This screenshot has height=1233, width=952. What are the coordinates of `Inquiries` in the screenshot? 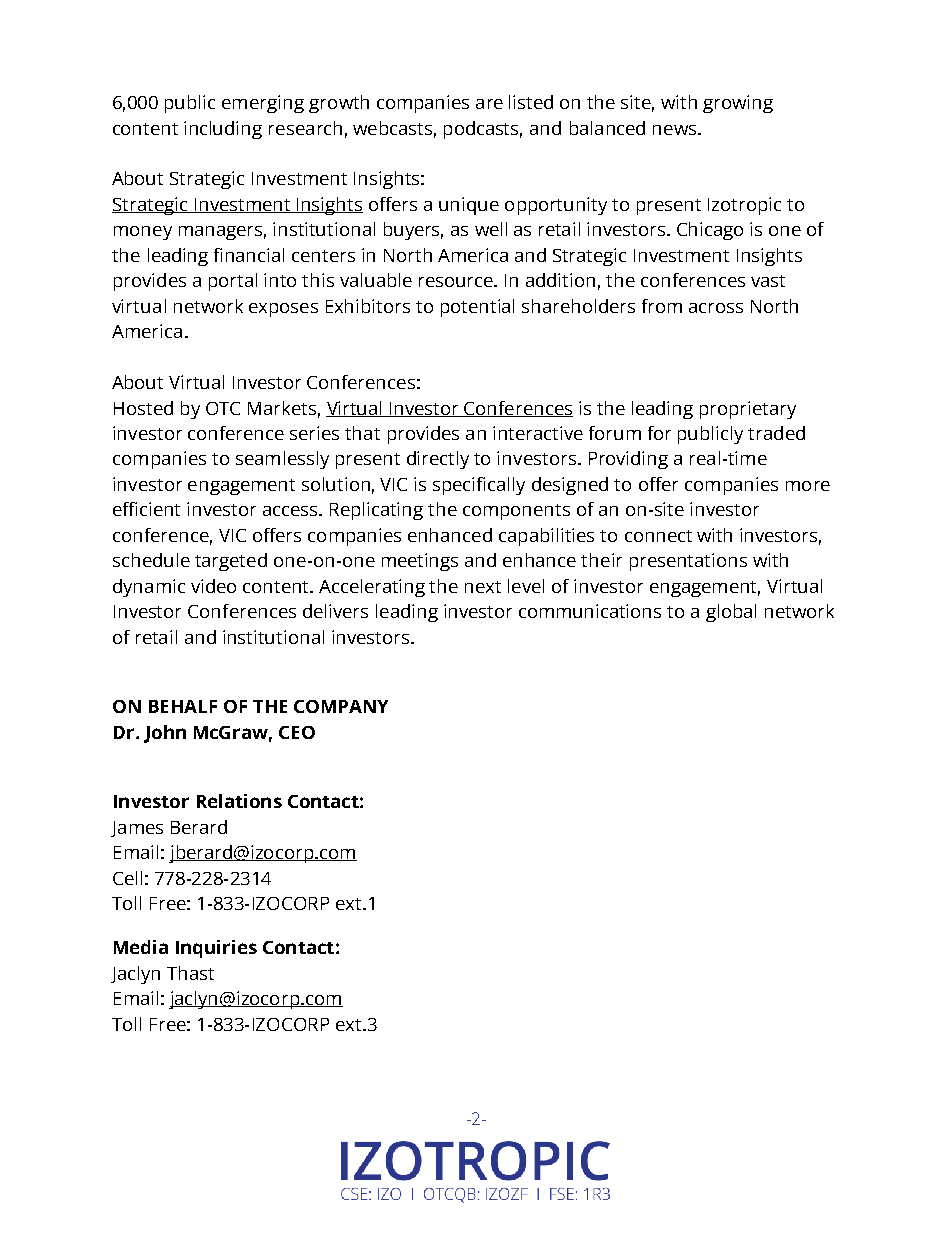 It's located at (216, 949).
